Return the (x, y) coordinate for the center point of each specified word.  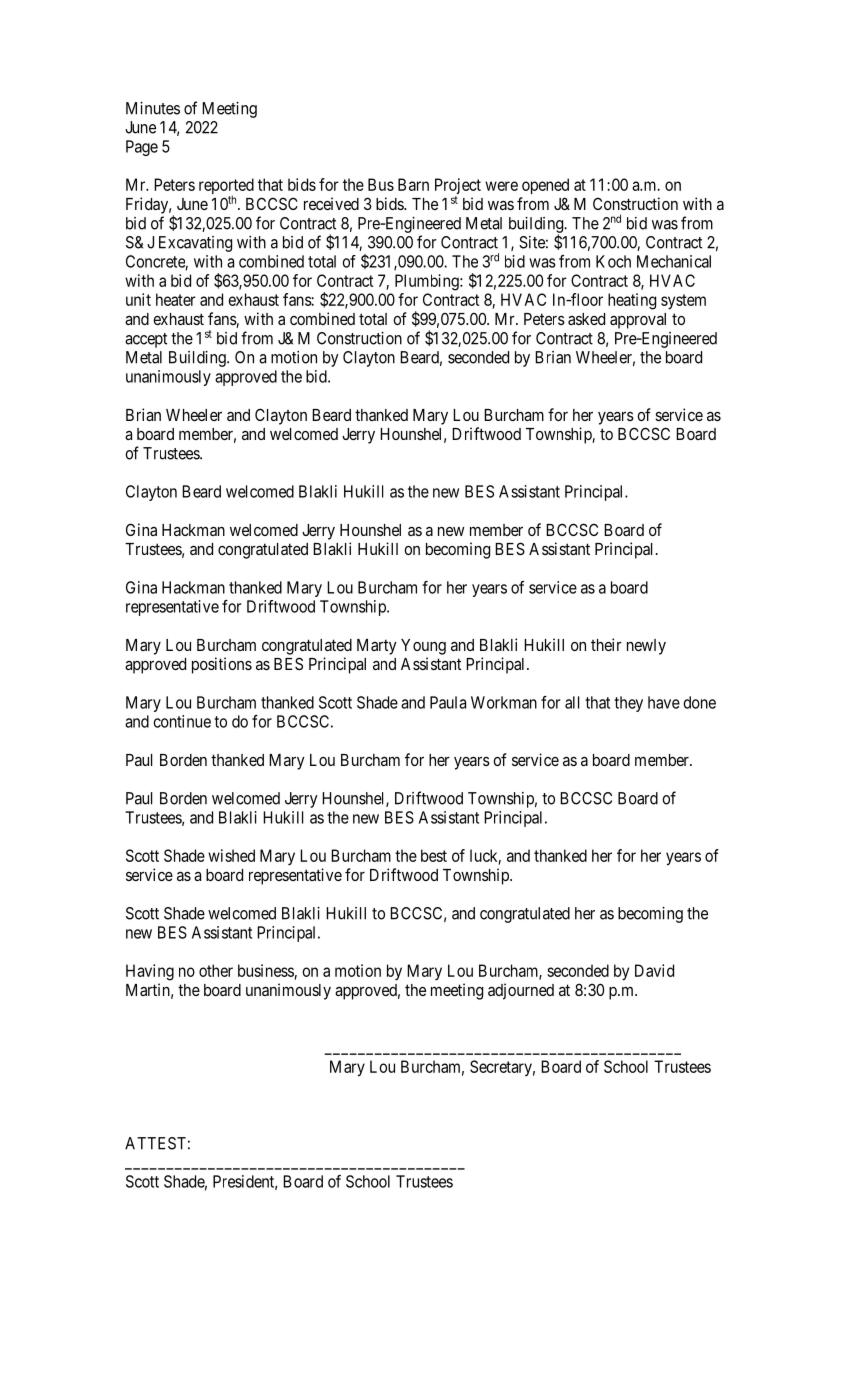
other (216, 970)
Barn (413, 184)
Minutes (153, 108)
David (654, 970)
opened (545, 186)
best (434, 855)
